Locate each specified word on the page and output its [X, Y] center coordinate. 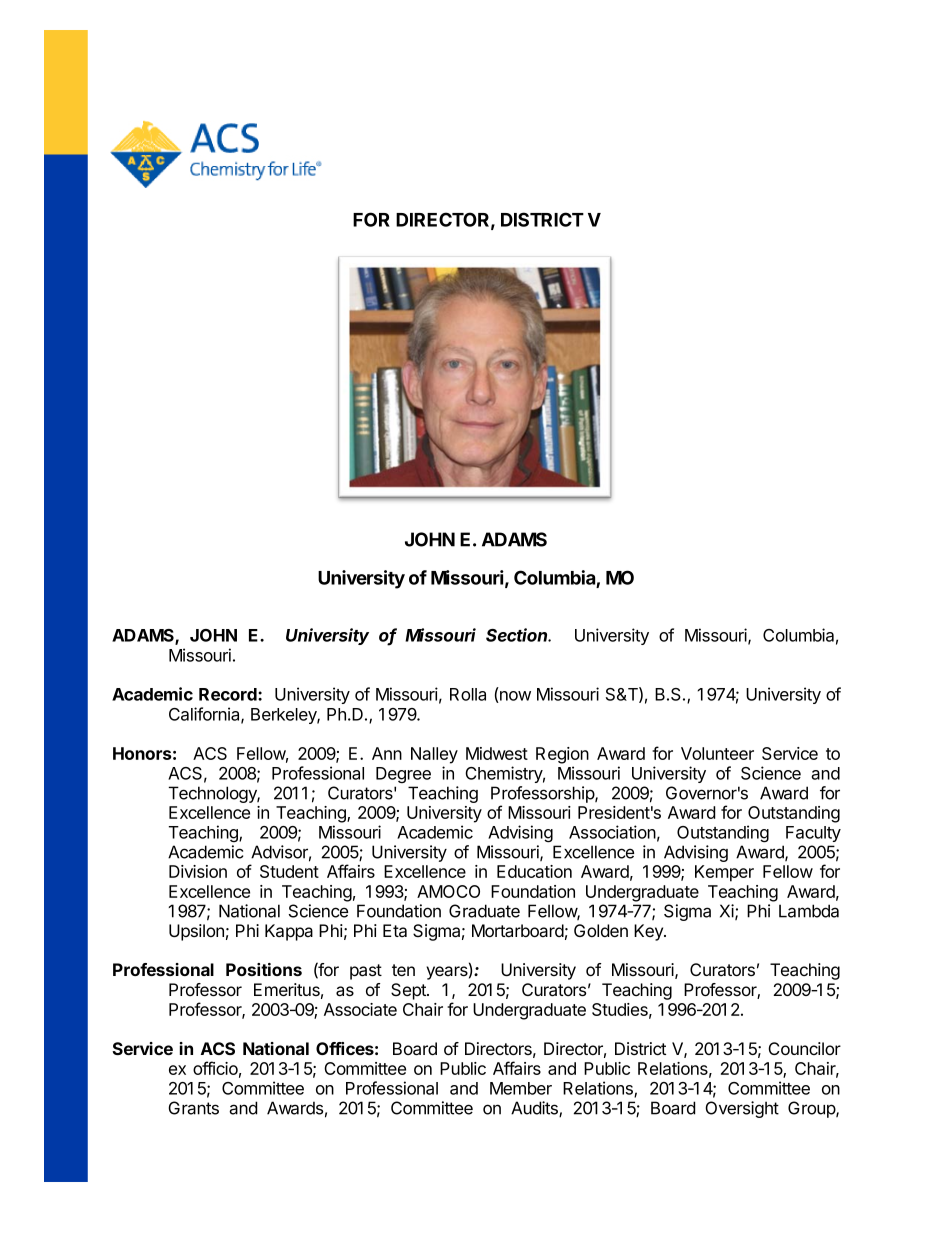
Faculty [813, 834]
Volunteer [717, 753]
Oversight [742, 1109]
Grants [193, 1108]
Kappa [289, 932]
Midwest [497, 753]
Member [521, 1088]
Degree [403, 775]
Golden [601, 930]
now [514, 697]
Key [649, 932]
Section [518, 635]
